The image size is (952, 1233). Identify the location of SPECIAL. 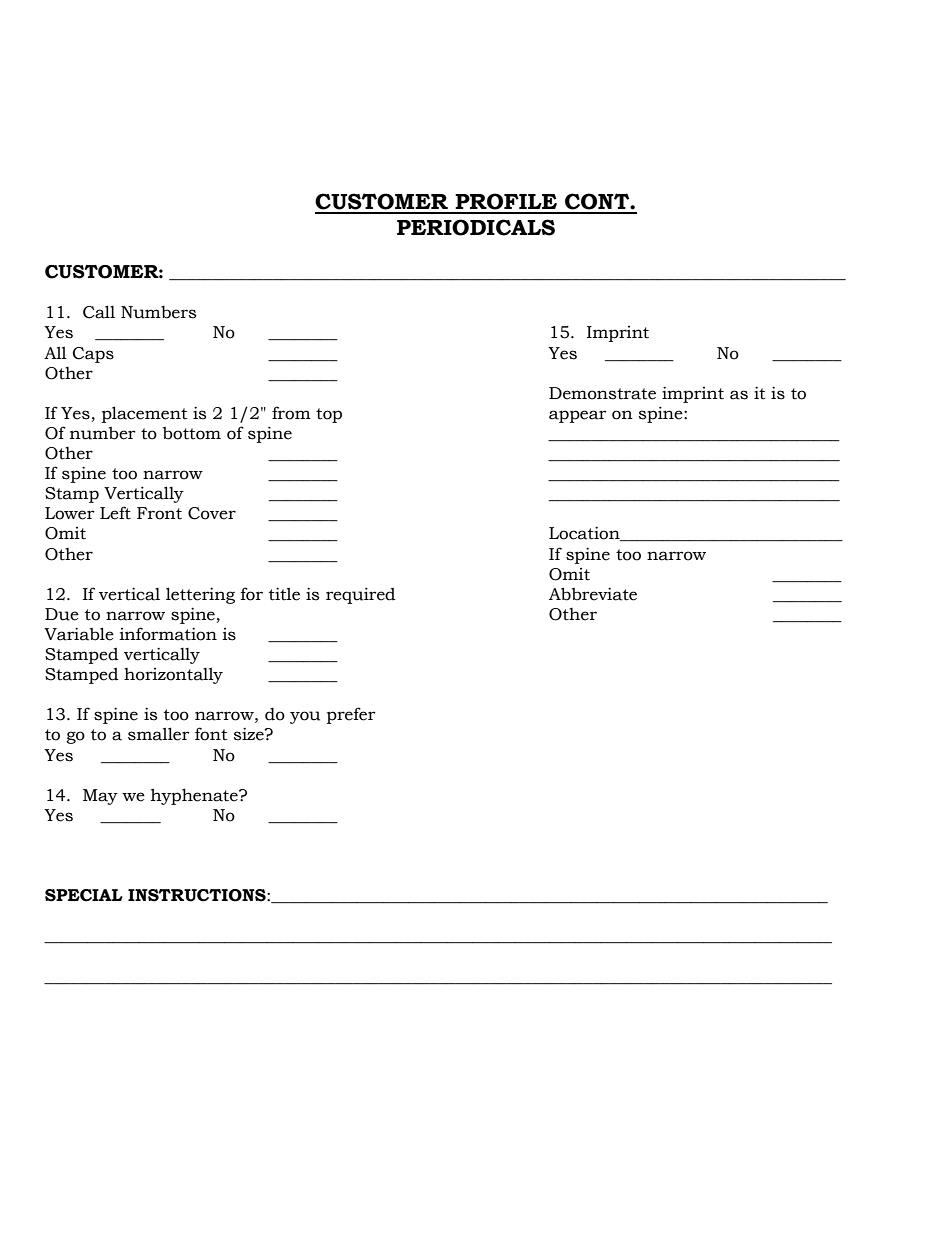
(84, 895).
